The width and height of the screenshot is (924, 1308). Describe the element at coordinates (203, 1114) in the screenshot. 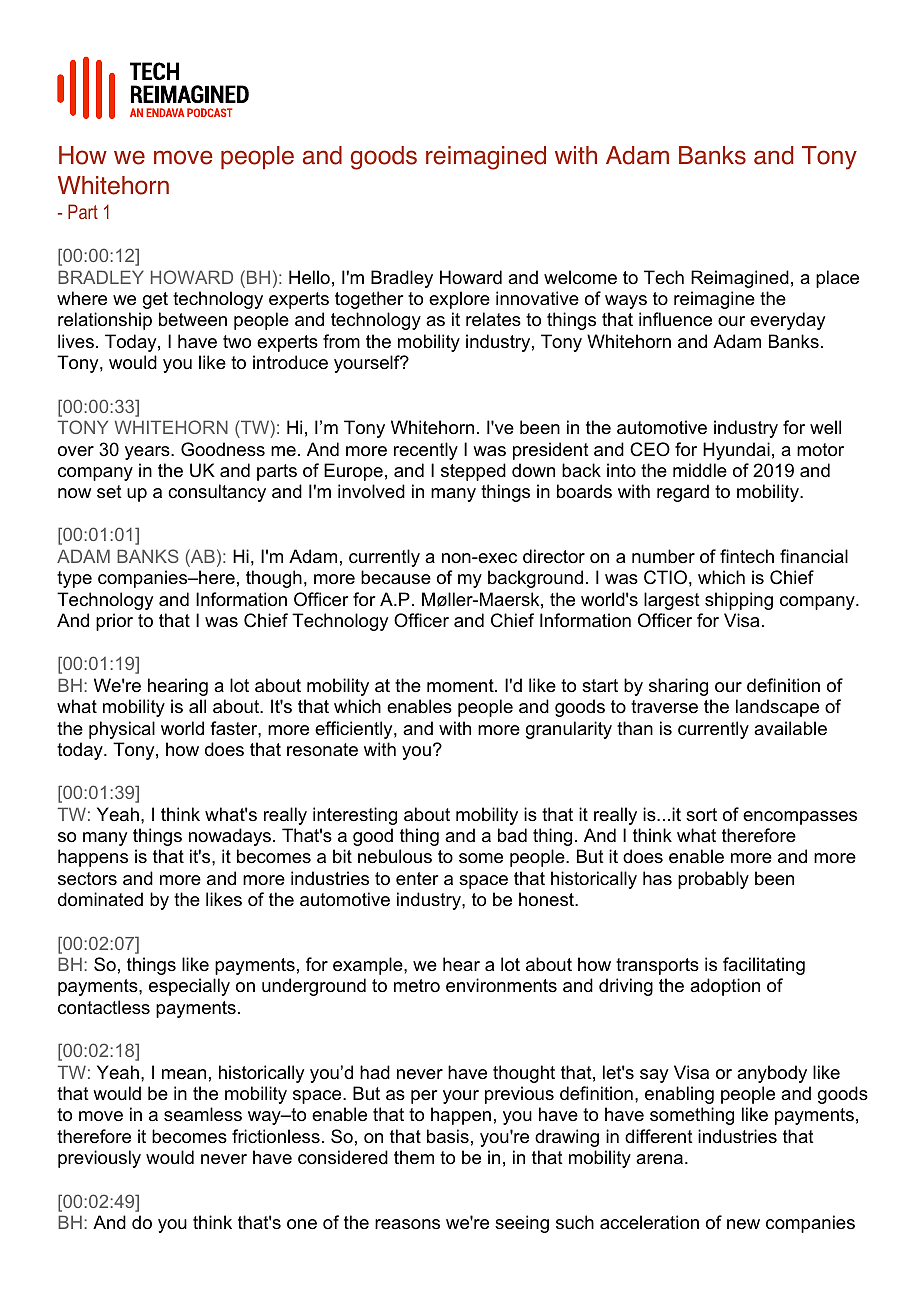

I see `seamless` at that location.
